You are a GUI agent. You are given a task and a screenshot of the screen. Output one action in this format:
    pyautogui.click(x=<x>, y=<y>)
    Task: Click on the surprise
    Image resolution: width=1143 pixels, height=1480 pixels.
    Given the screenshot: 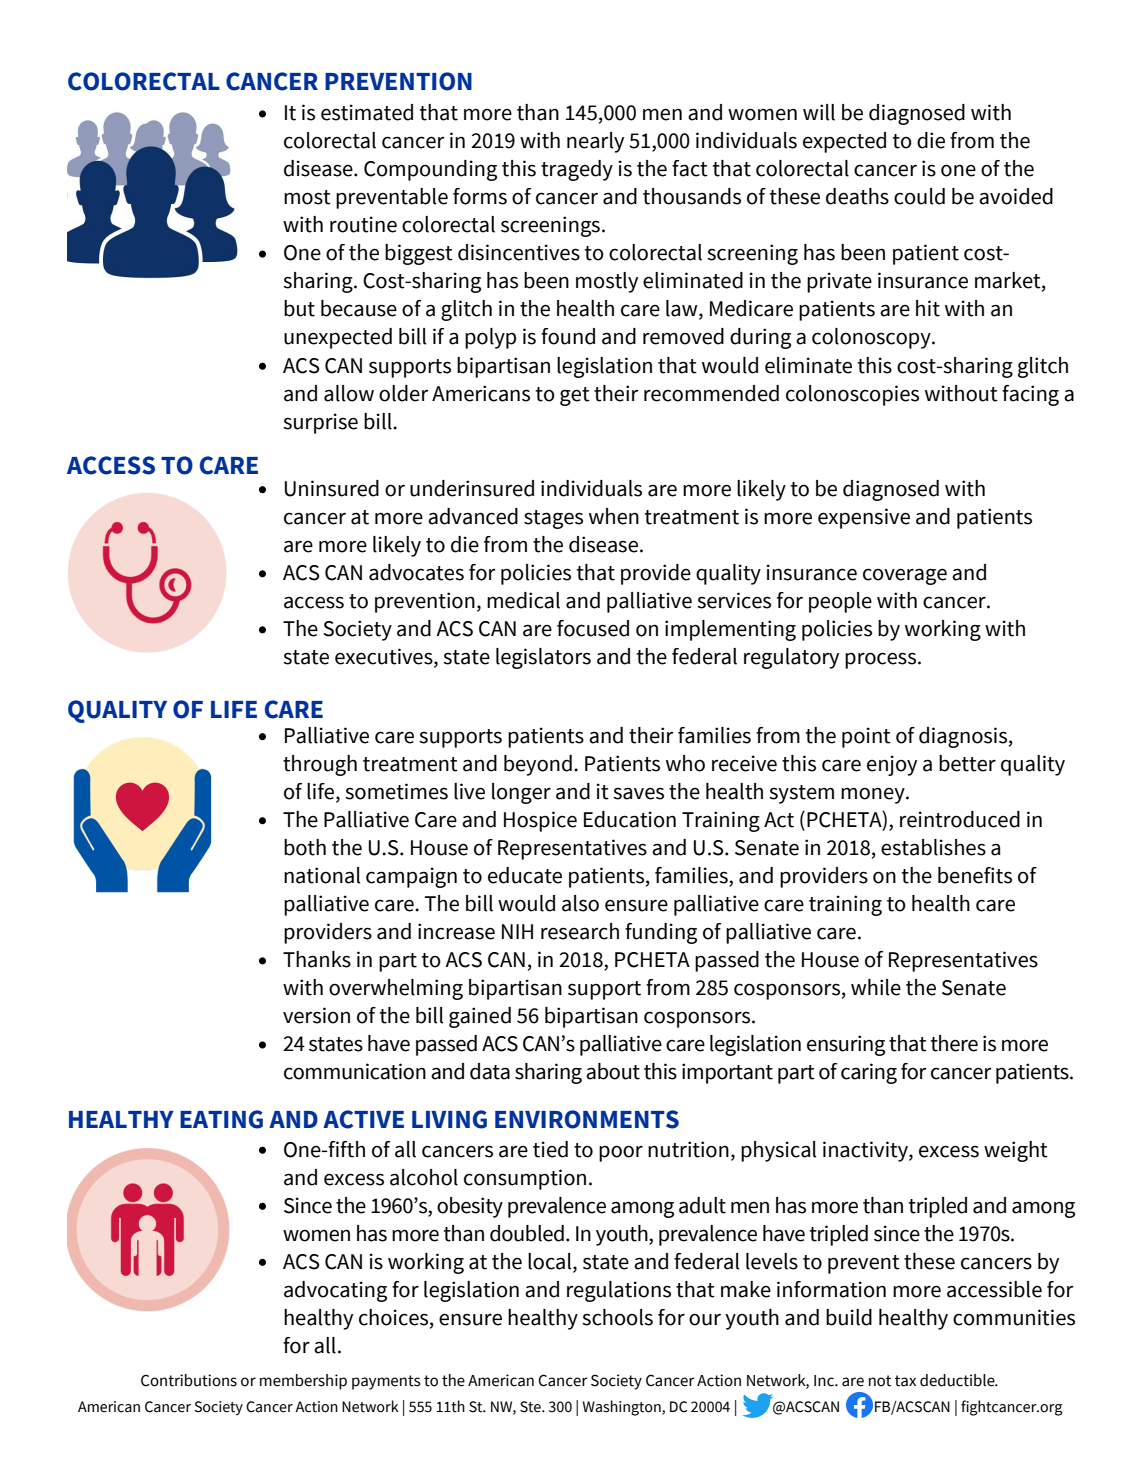 What is the action you would take?
    pyautogui.click(x=320, y=423)
